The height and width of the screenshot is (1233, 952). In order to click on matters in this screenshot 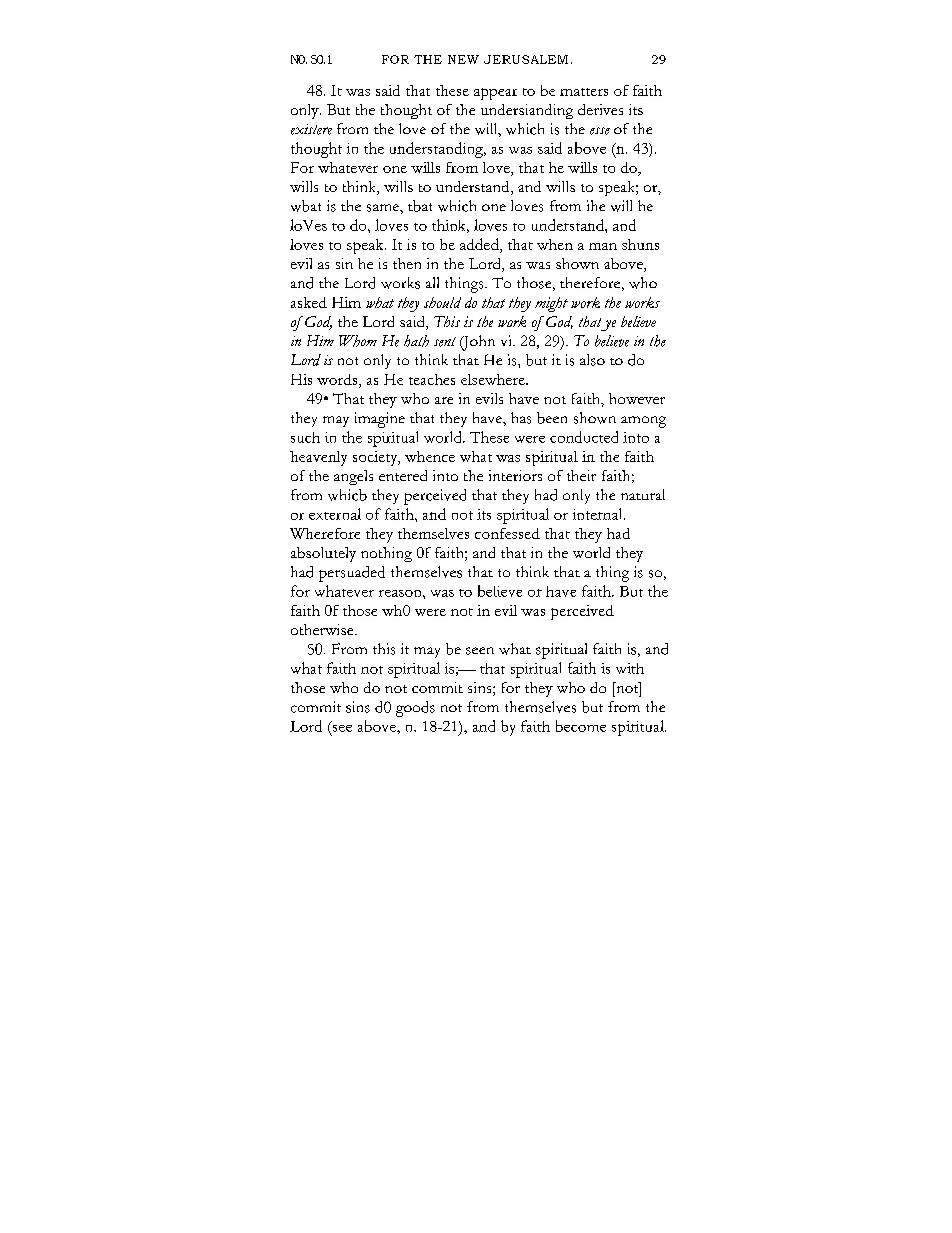, I will do `click(584, 92)`.
